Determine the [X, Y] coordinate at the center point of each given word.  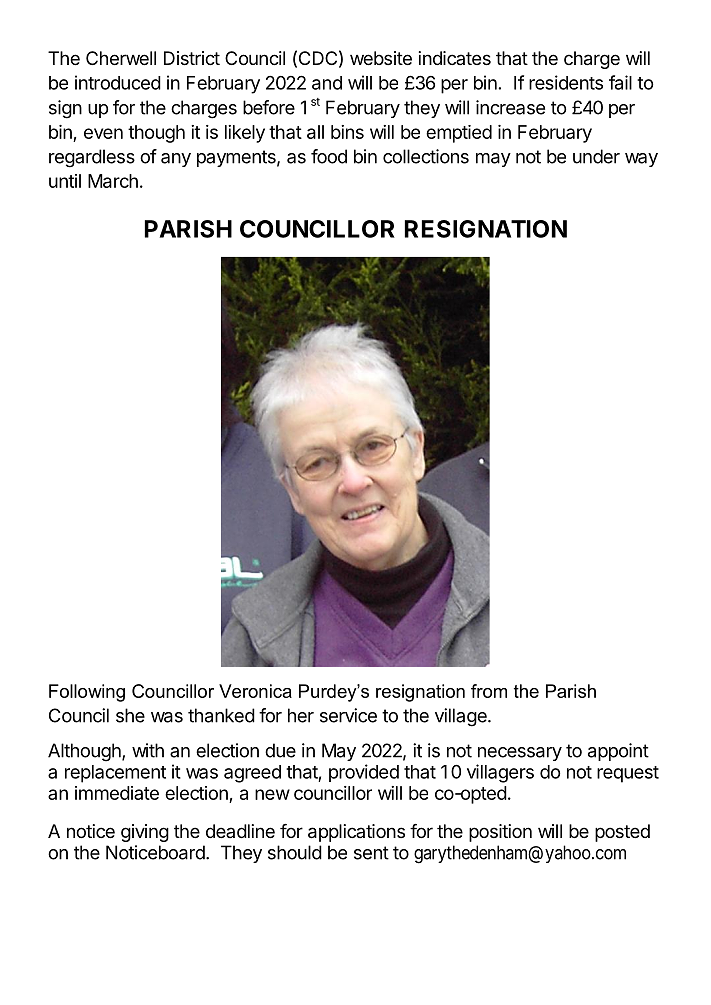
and [327, 83]
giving [145, 833]
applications [356, 833]
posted [622, 833]
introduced [118, 82]
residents [566, 82]
